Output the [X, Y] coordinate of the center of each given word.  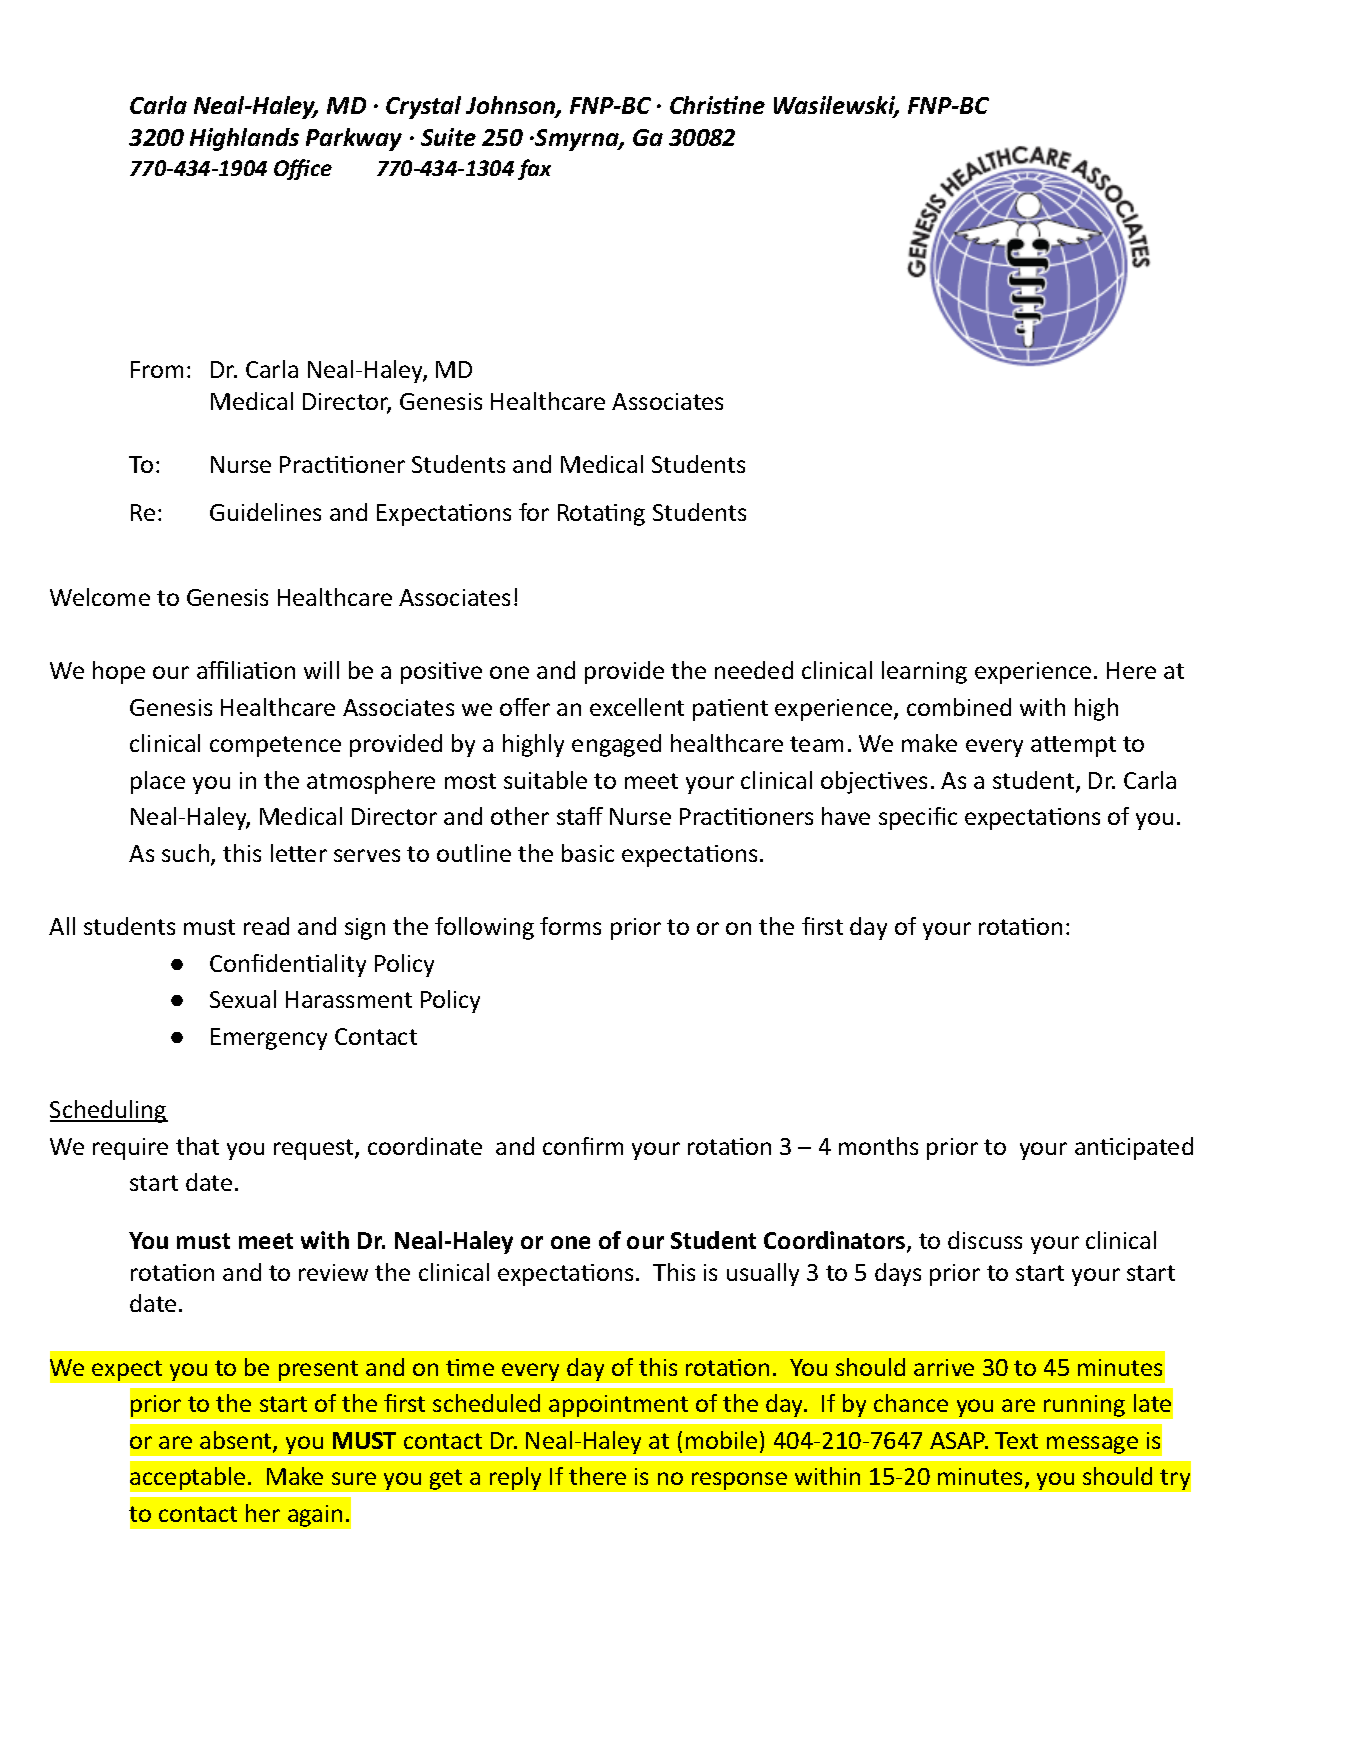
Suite [448, 137]
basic [588, 853]
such [187, 854]
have [846, 816]
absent [237, 1441]
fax [534, 169]
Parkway [354, 139]
